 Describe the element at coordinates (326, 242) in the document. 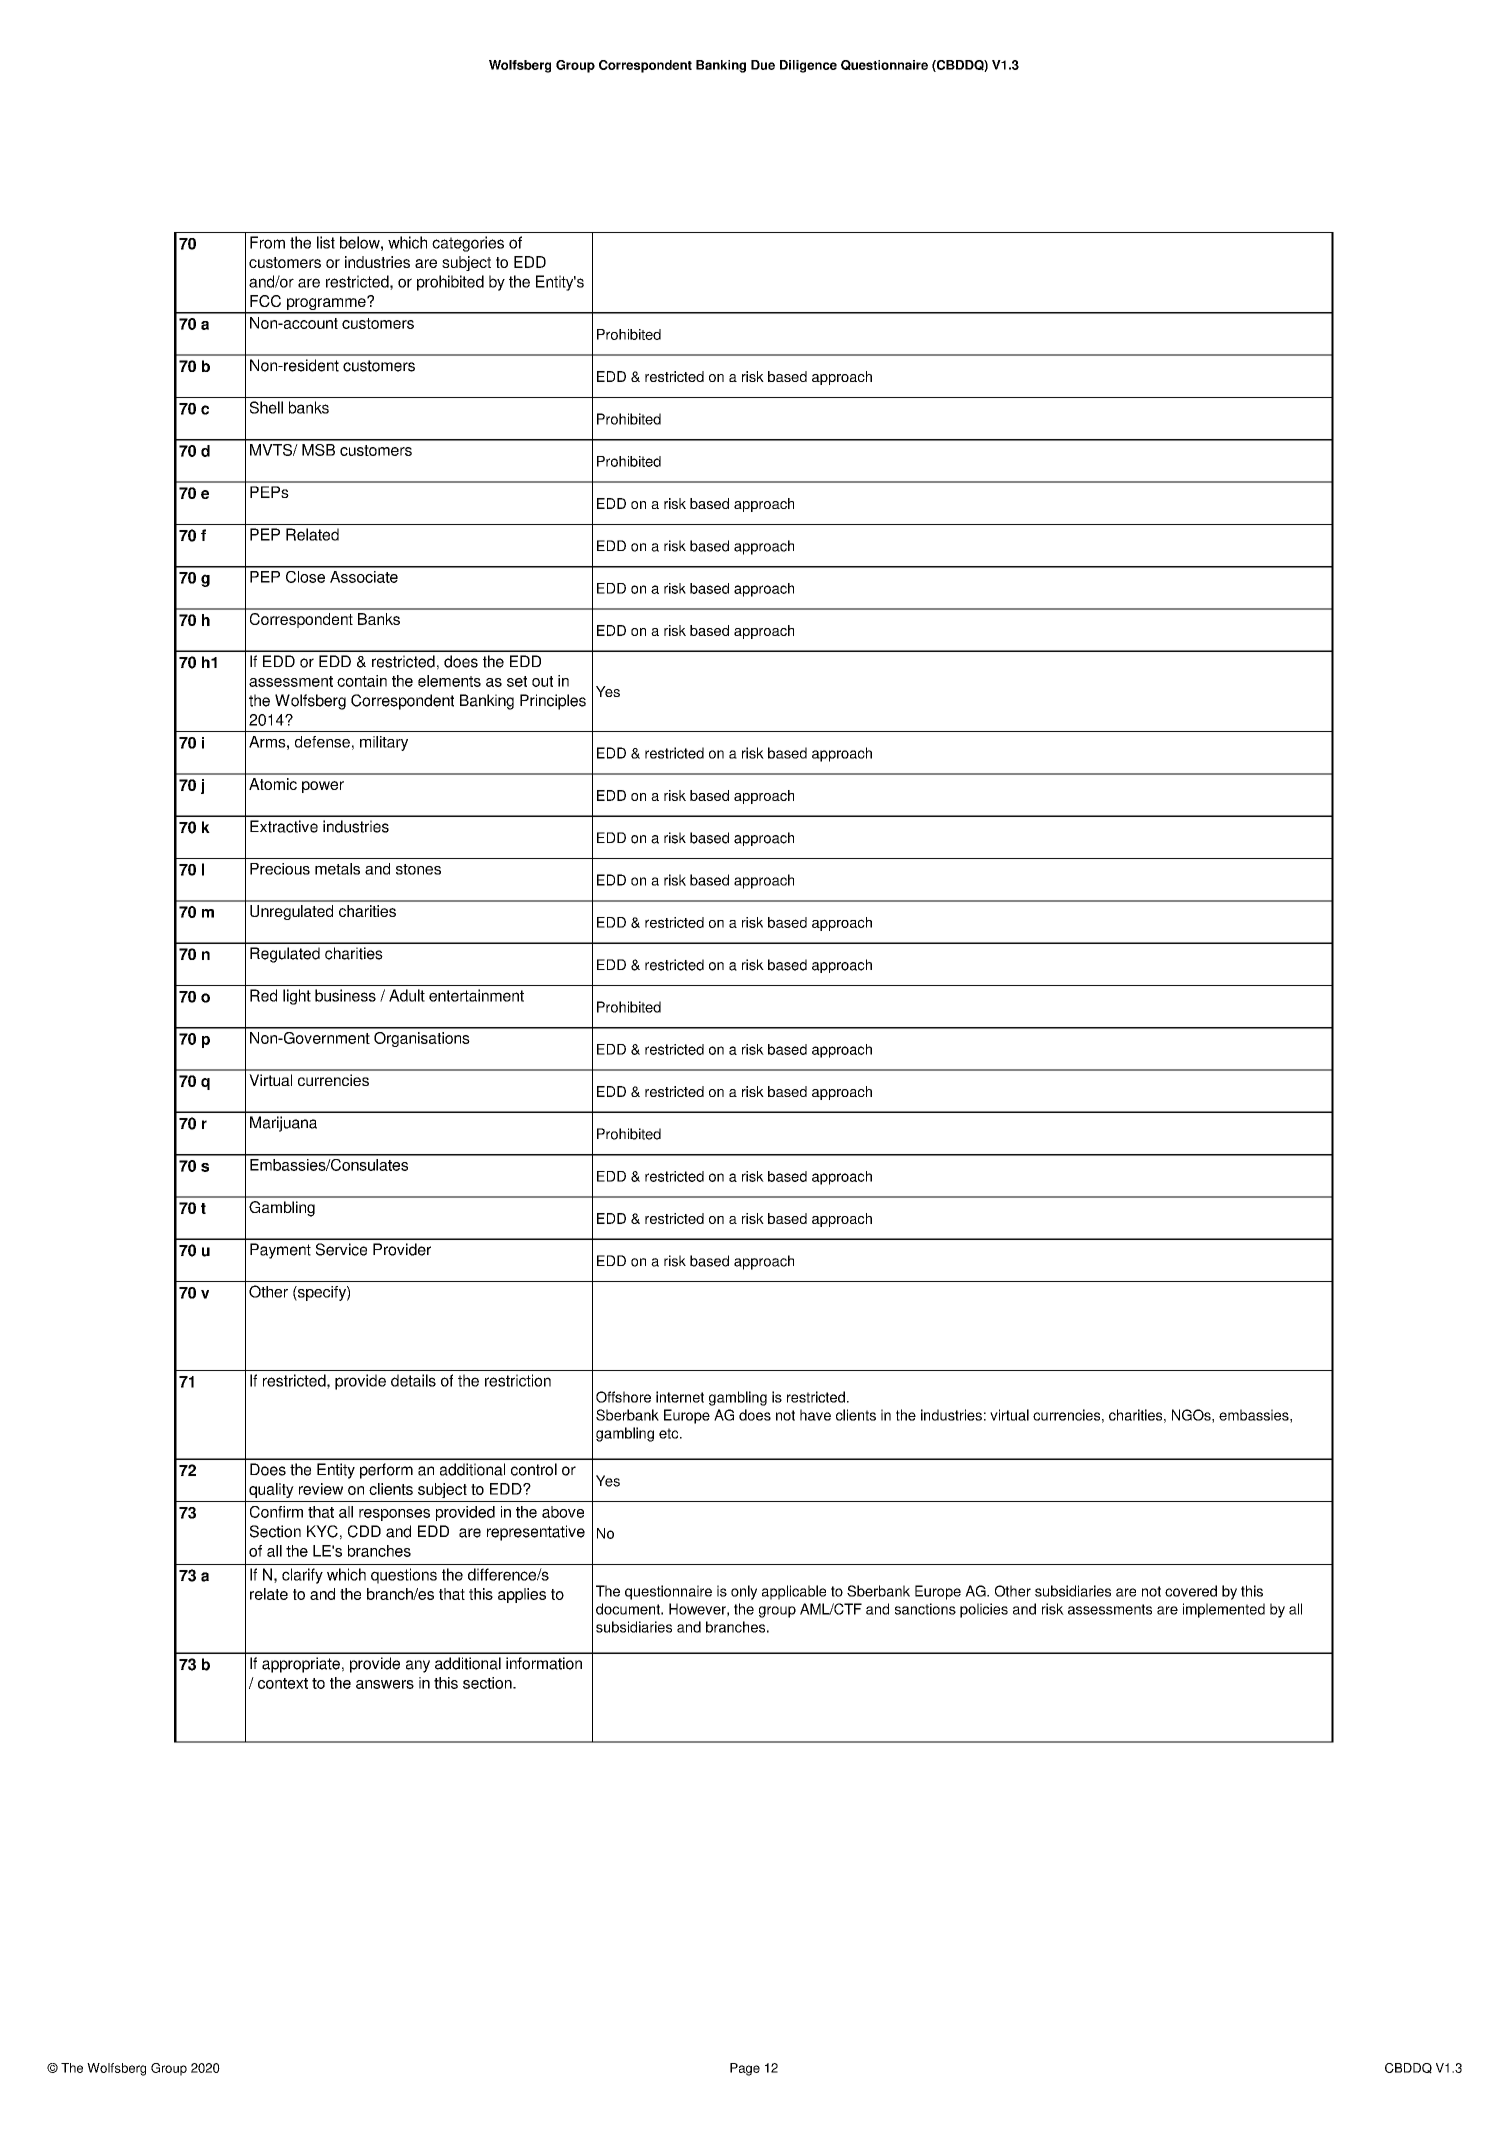

I see `list` at that location.
